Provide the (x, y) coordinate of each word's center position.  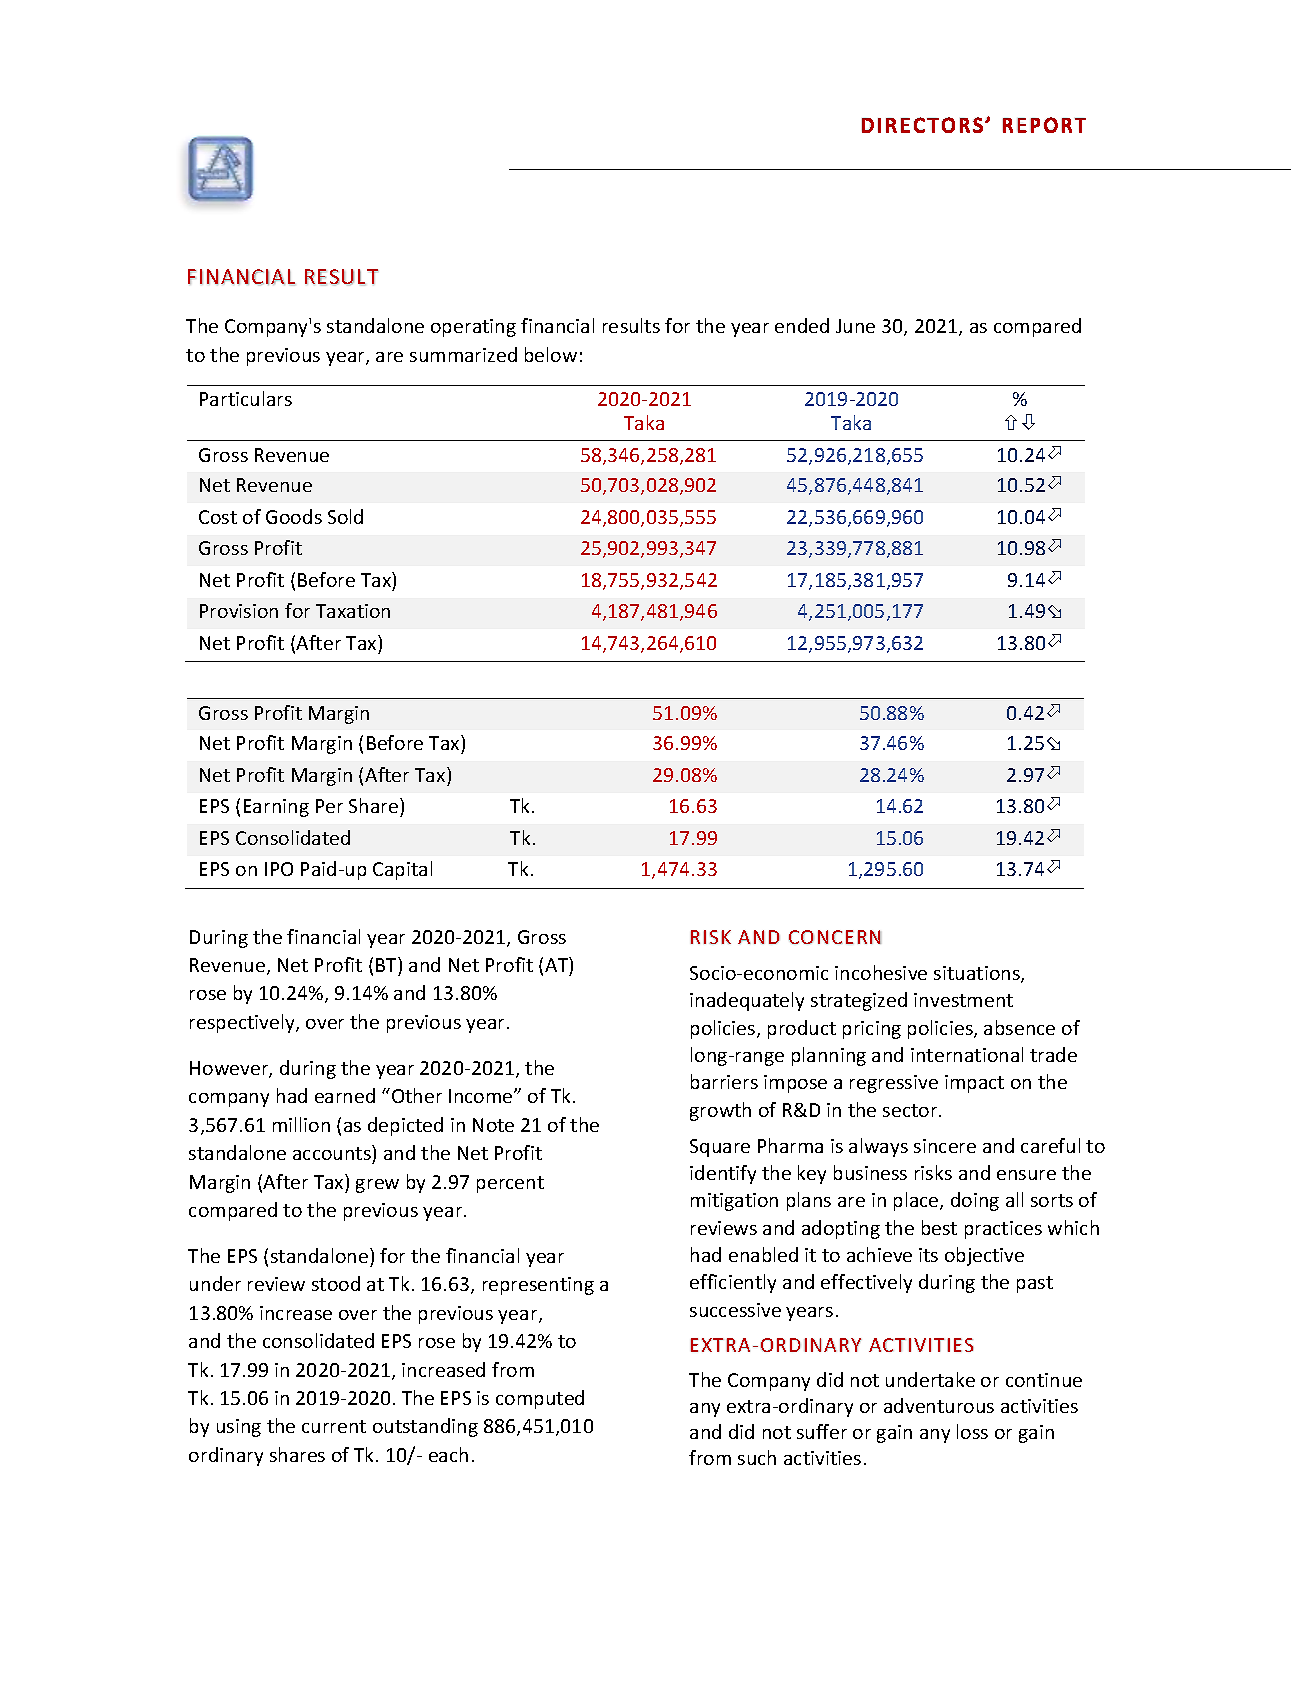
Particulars (246, 398)
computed (540, 1399)
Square (720, 1148)
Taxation (353, 611)
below (551, 354)
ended (802, 325)
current (334, 1426)
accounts (332, 1153)
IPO (279, 869)
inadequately (747, 1001)
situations (978, 974)
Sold (345, 516)
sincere (945, 1146)
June (855, 326)
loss (972, 1431)
